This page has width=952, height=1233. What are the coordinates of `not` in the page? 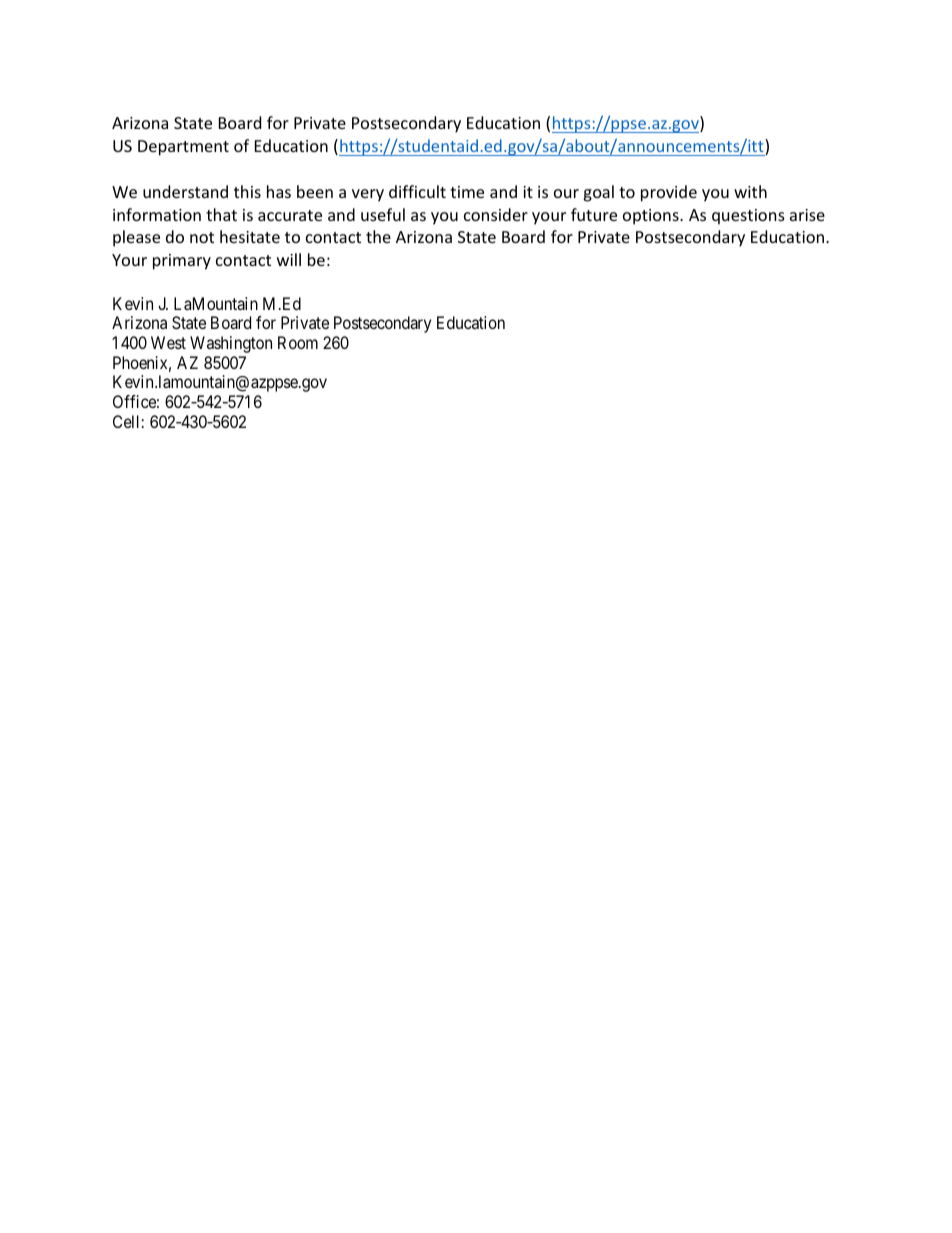 It's located at (202, 237).
